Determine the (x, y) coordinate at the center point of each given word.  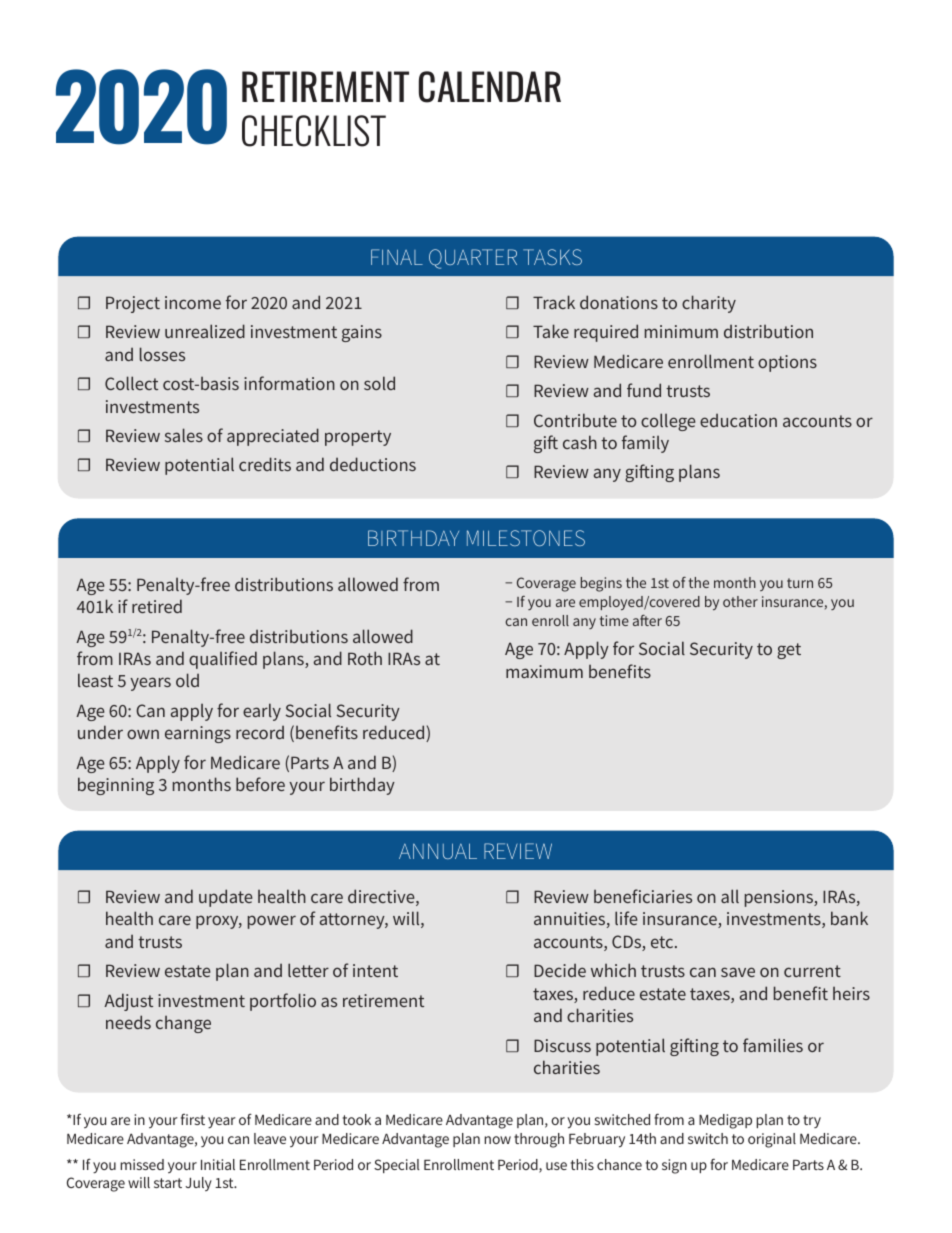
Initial (218, 1164)
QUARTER (473, 259)
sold (379, 383)
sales (184, 435)
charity (709, 304)
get (789, 651)
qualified (223, 660)
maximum (544, 671)
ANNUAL (438, 851)
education (738, 420)
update (225, 898)
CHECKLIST (314, 131)
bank (849, 918)
